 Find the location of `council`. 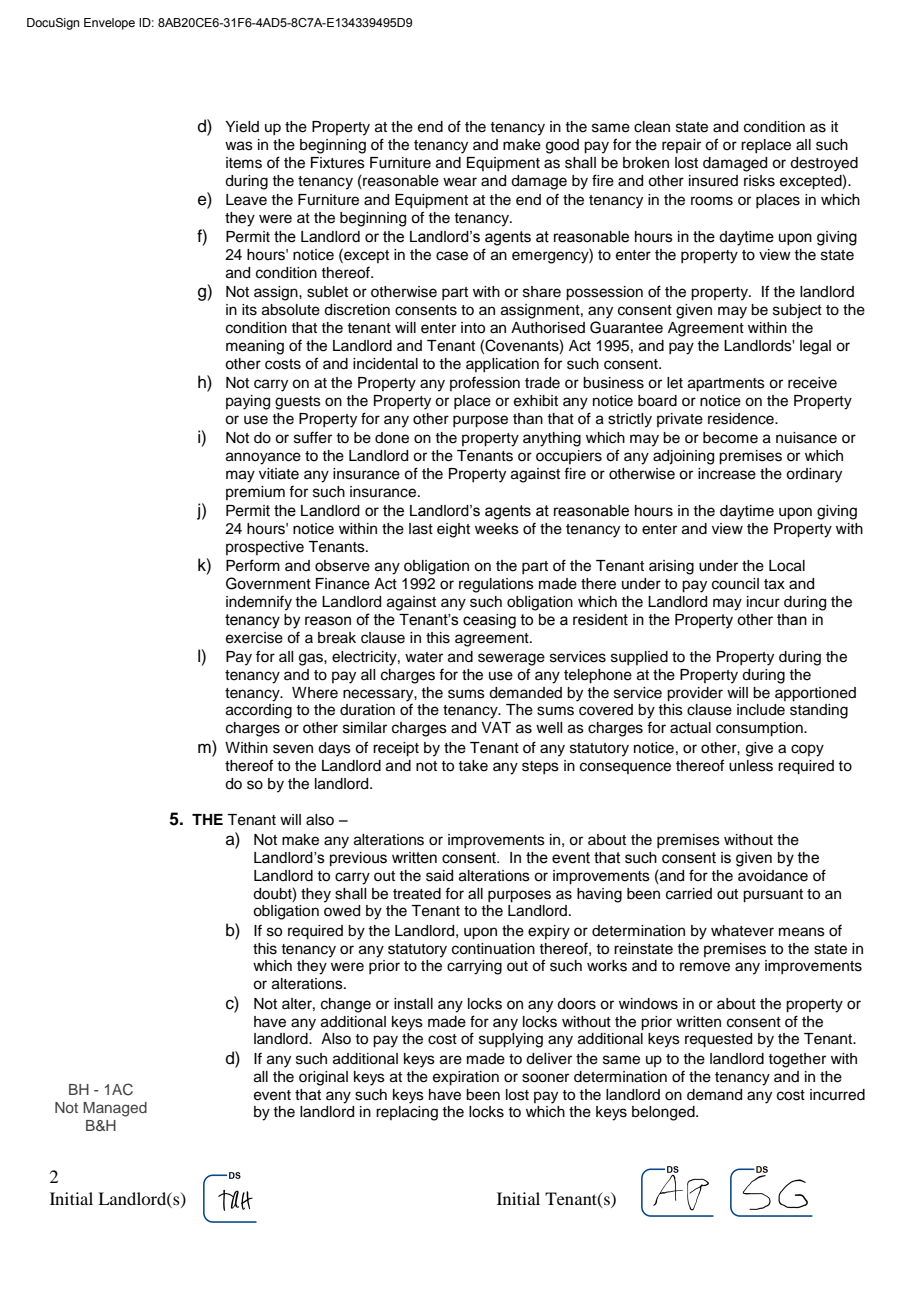

council is located at coordinates (735, 584).
